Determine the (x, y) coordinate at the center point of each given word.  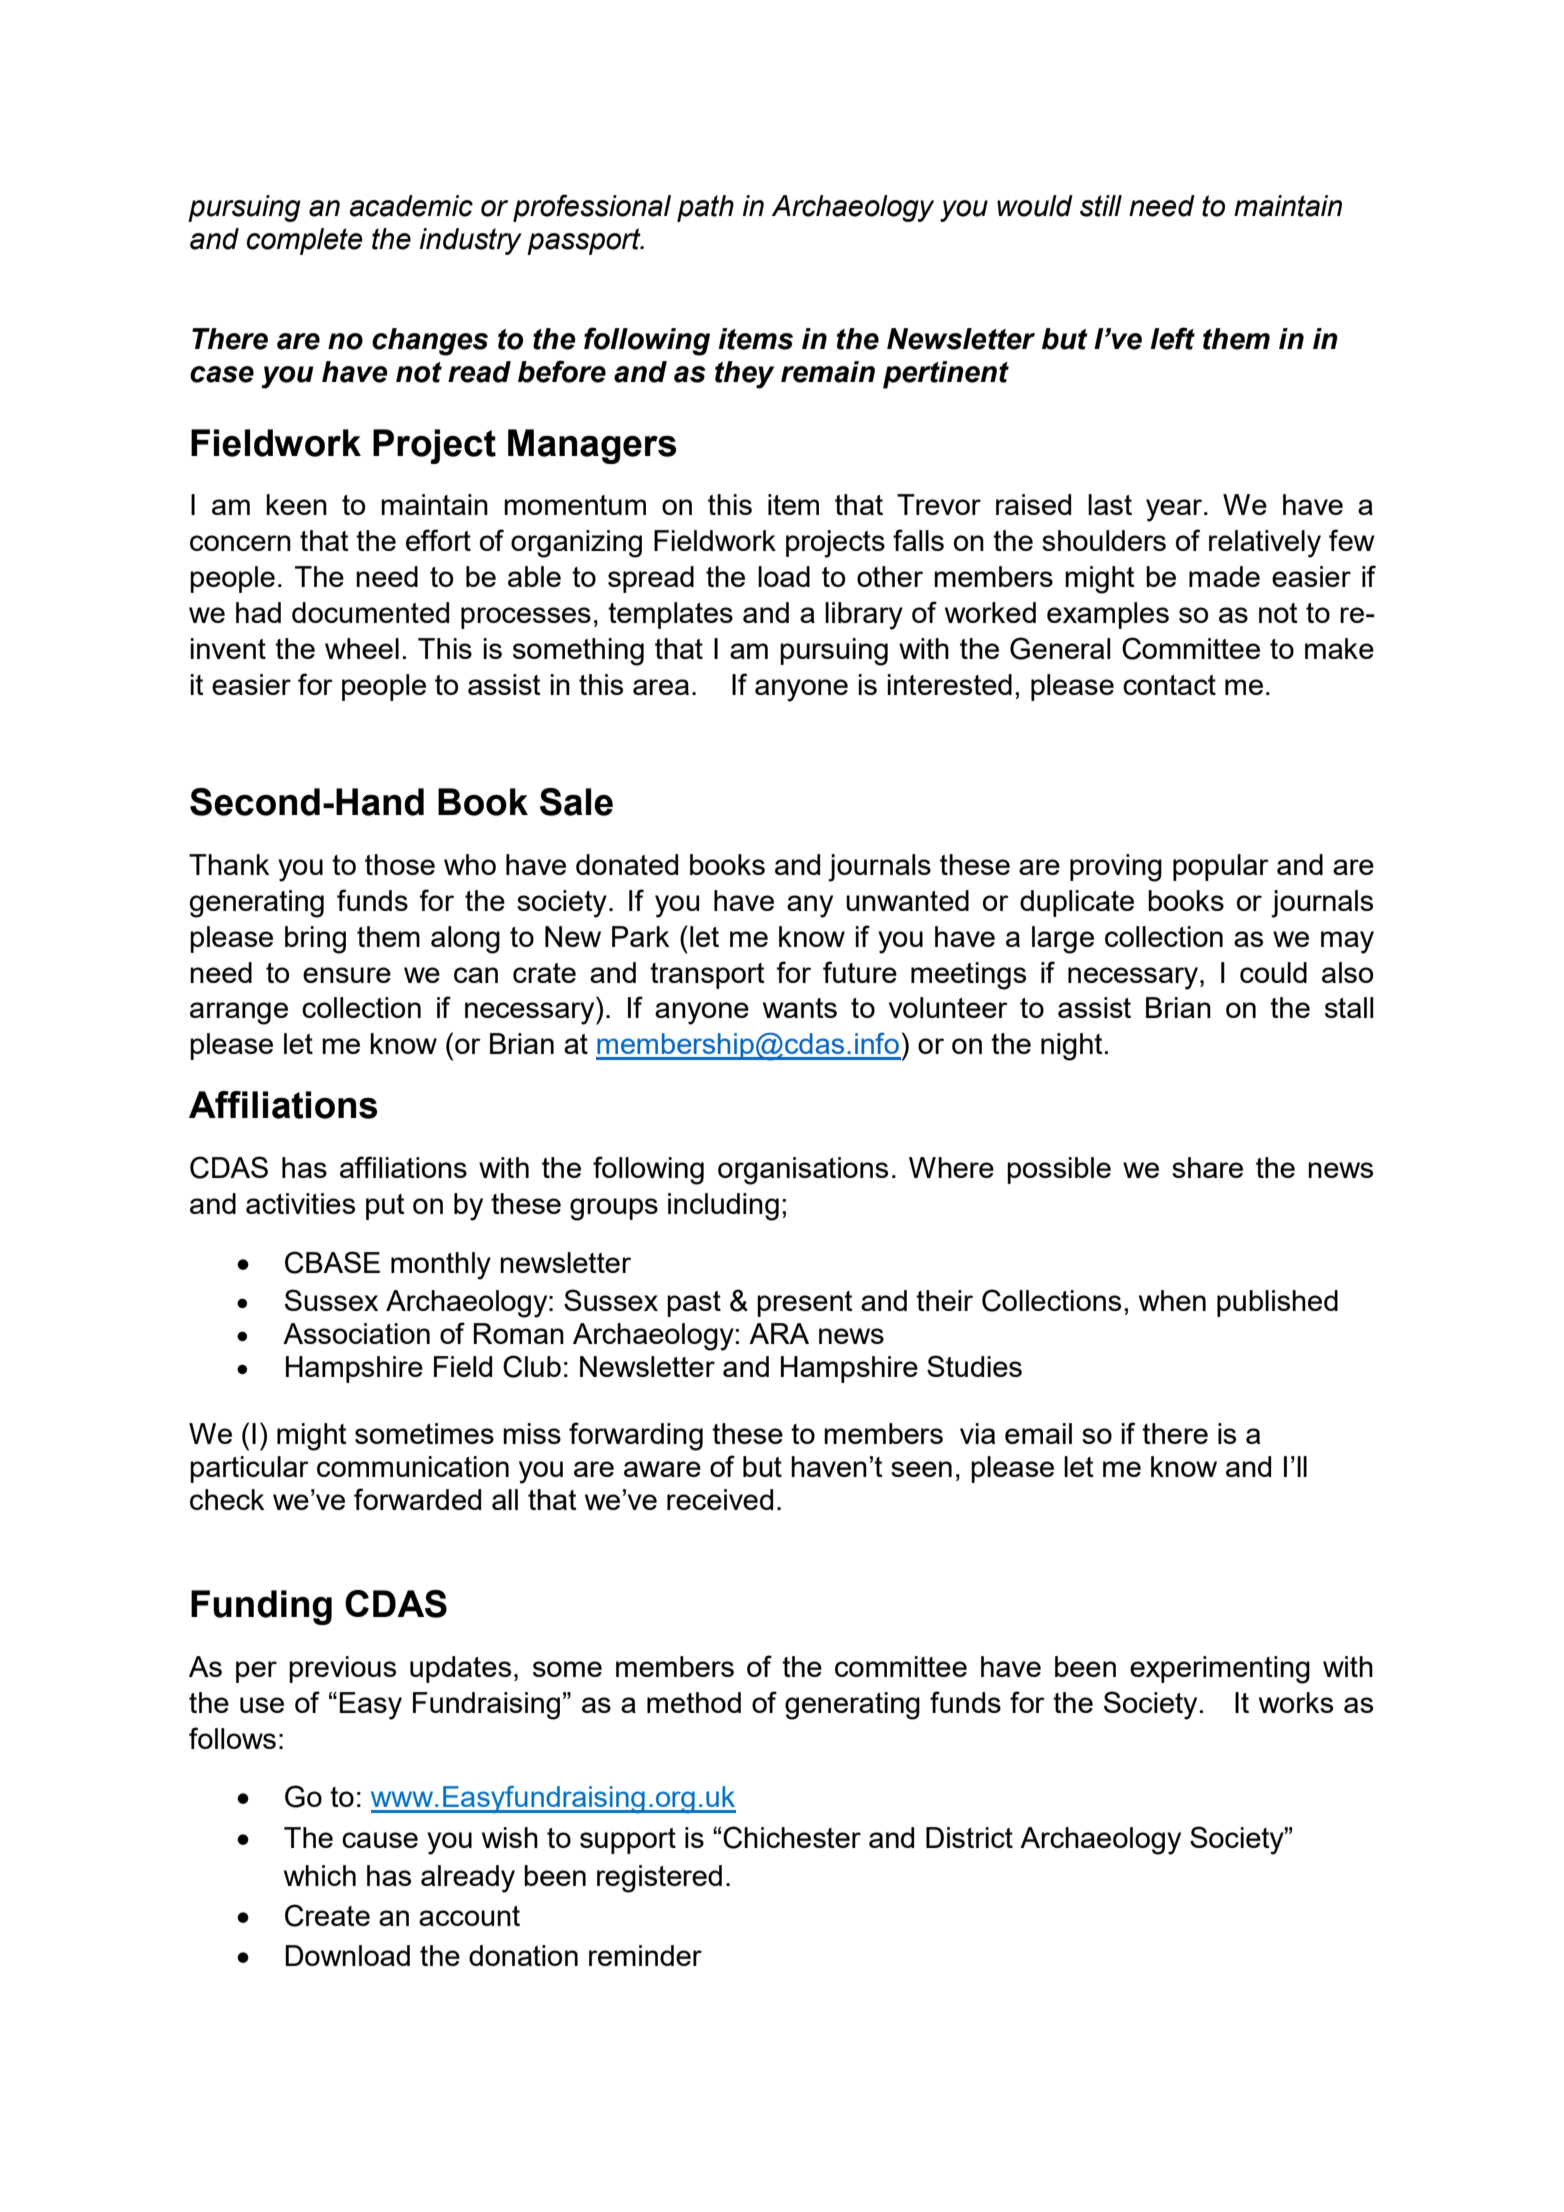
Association (356, 1333)
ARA (779, 1333)
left (1172, 338)
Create (327, 1915)
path (705, 208)
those (400, 864)
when (1172, 1300)
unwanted (907, 900)
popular (1221, 867)
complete (305, 241)
